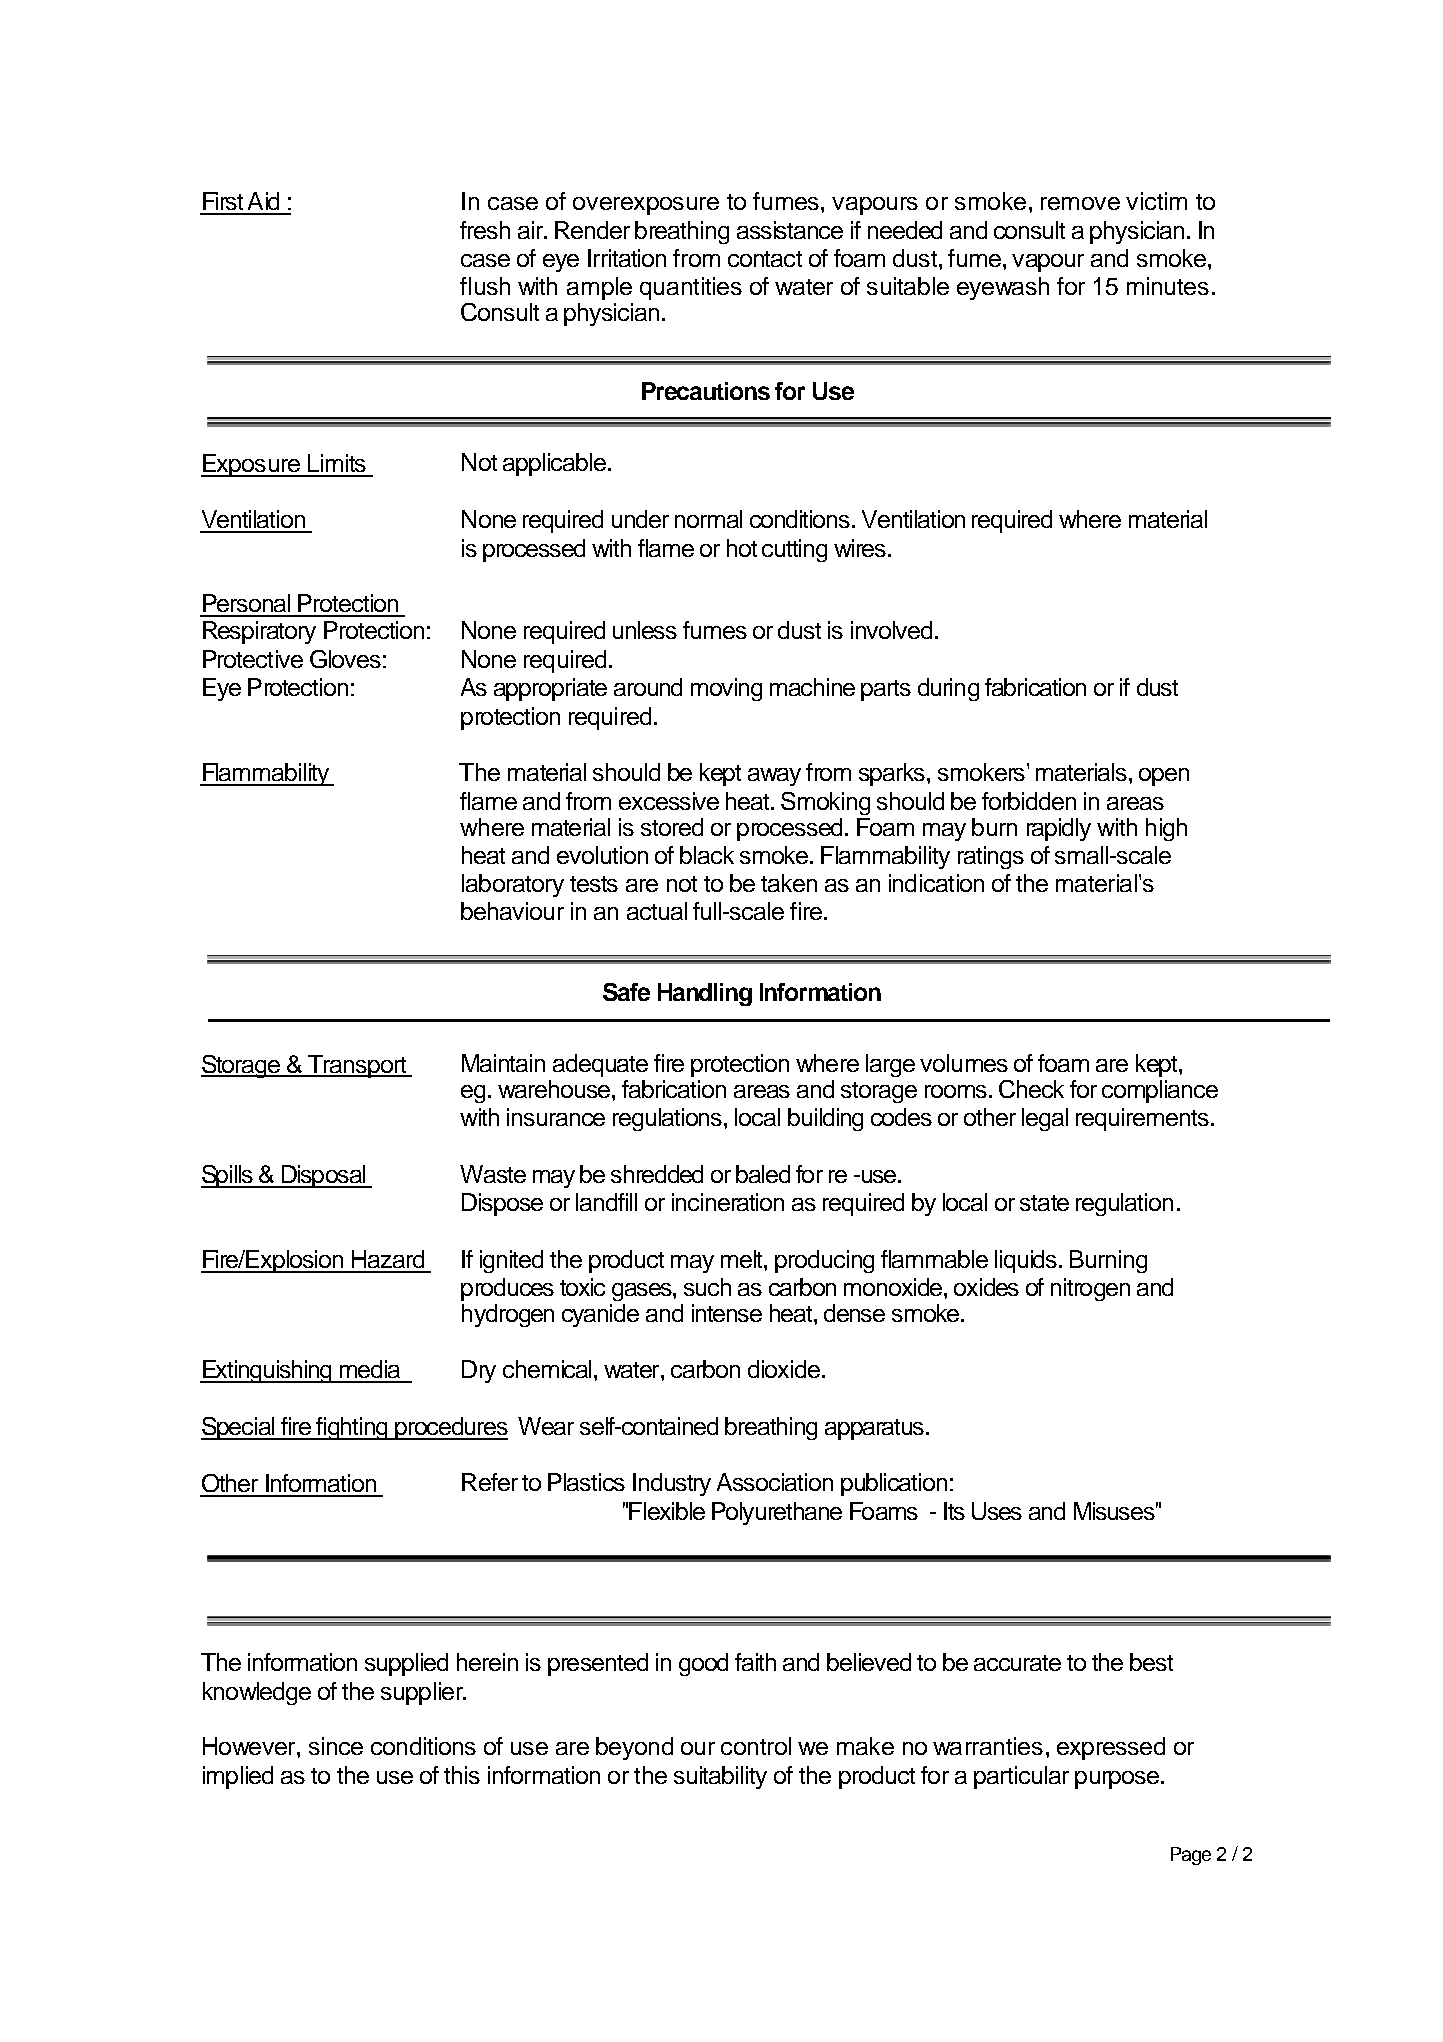 This screenshot has height=2042, width=1443. What do you see at coordinates (707, 1287) in the screenshot?
I see `such` at bounding box center [707, 1287].
